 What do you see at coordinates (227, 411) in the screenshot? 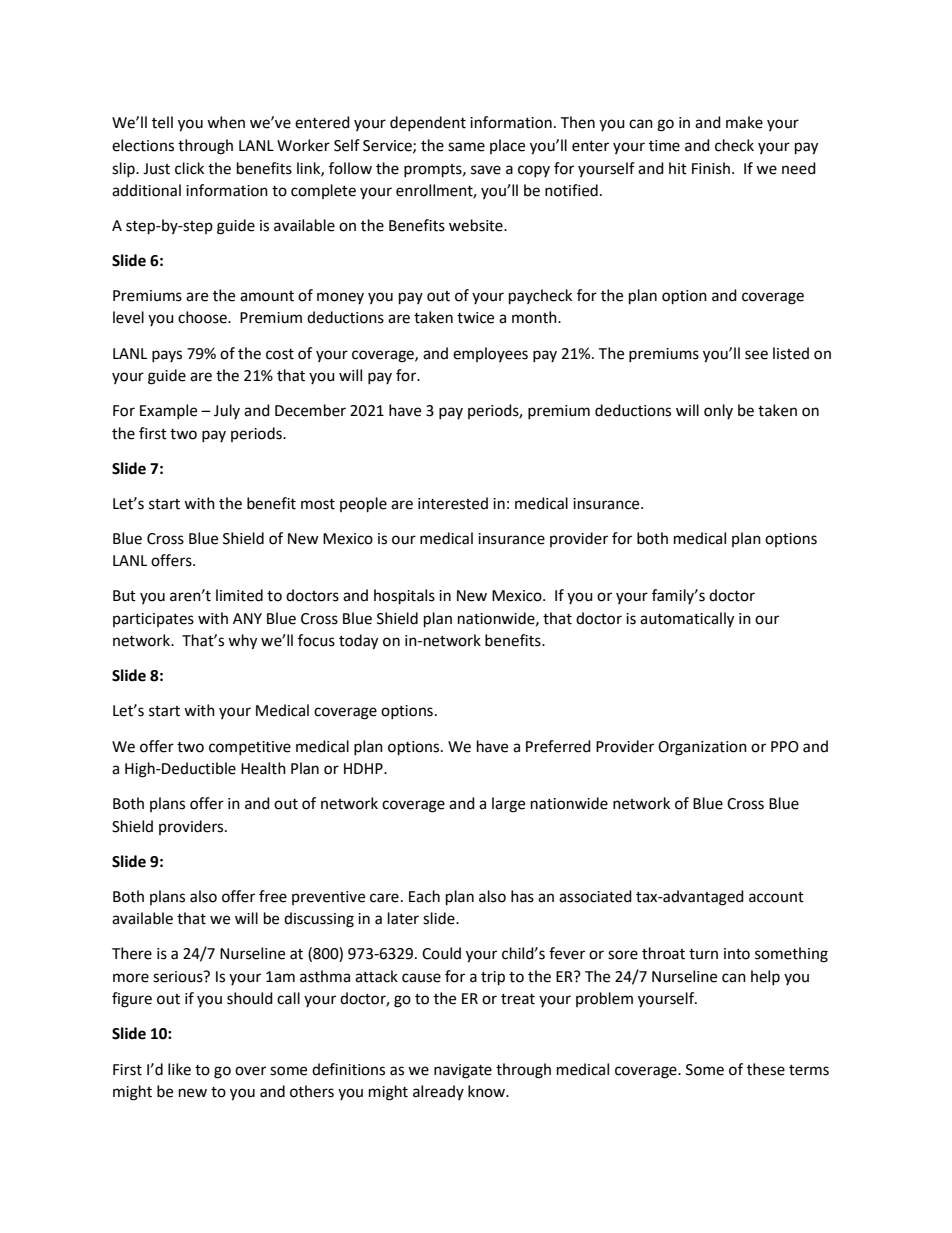
I see `July` at bounding box center [227, 411].
